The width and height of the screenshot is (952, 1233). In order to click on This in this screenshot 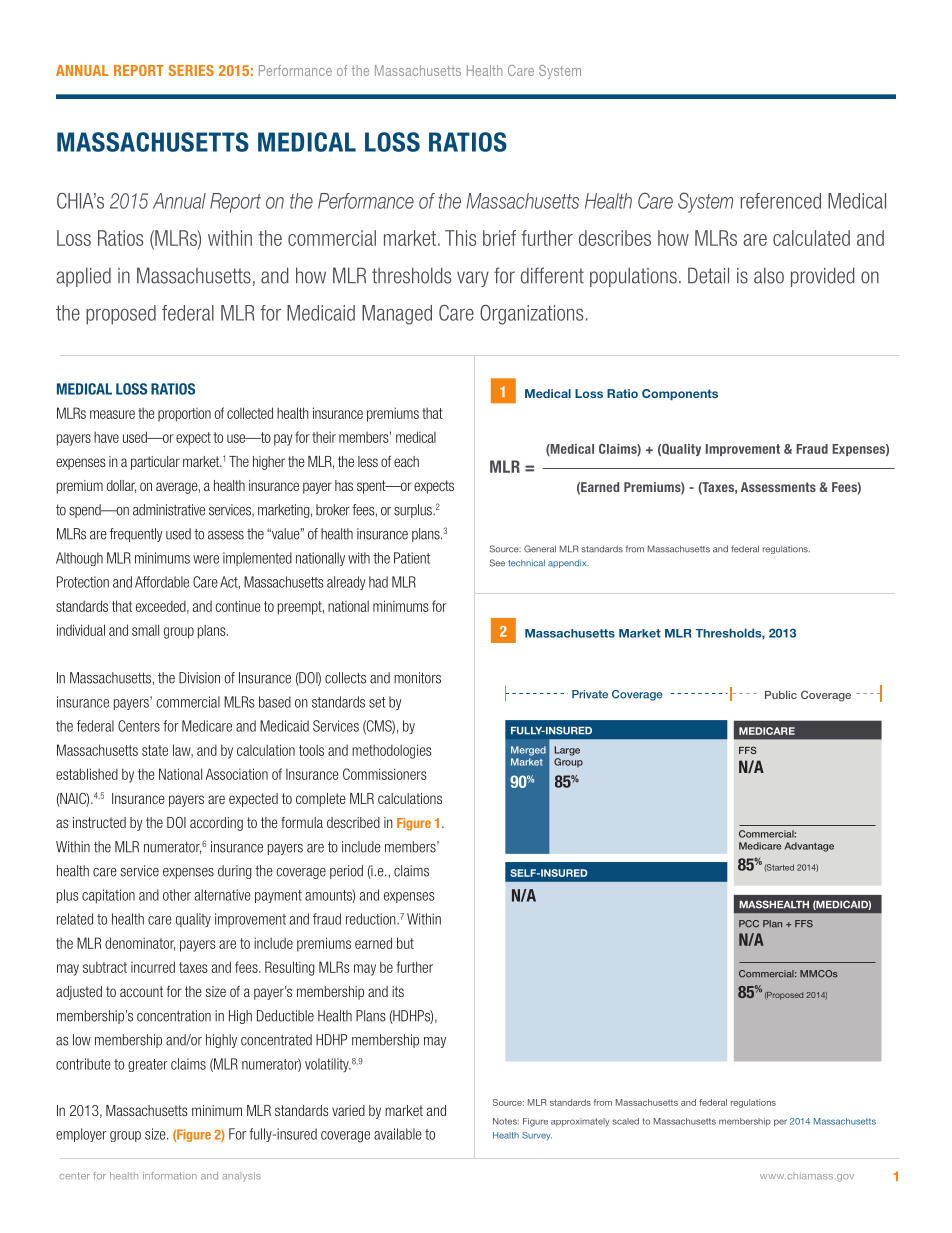, I will do `click(460, 238)`.
